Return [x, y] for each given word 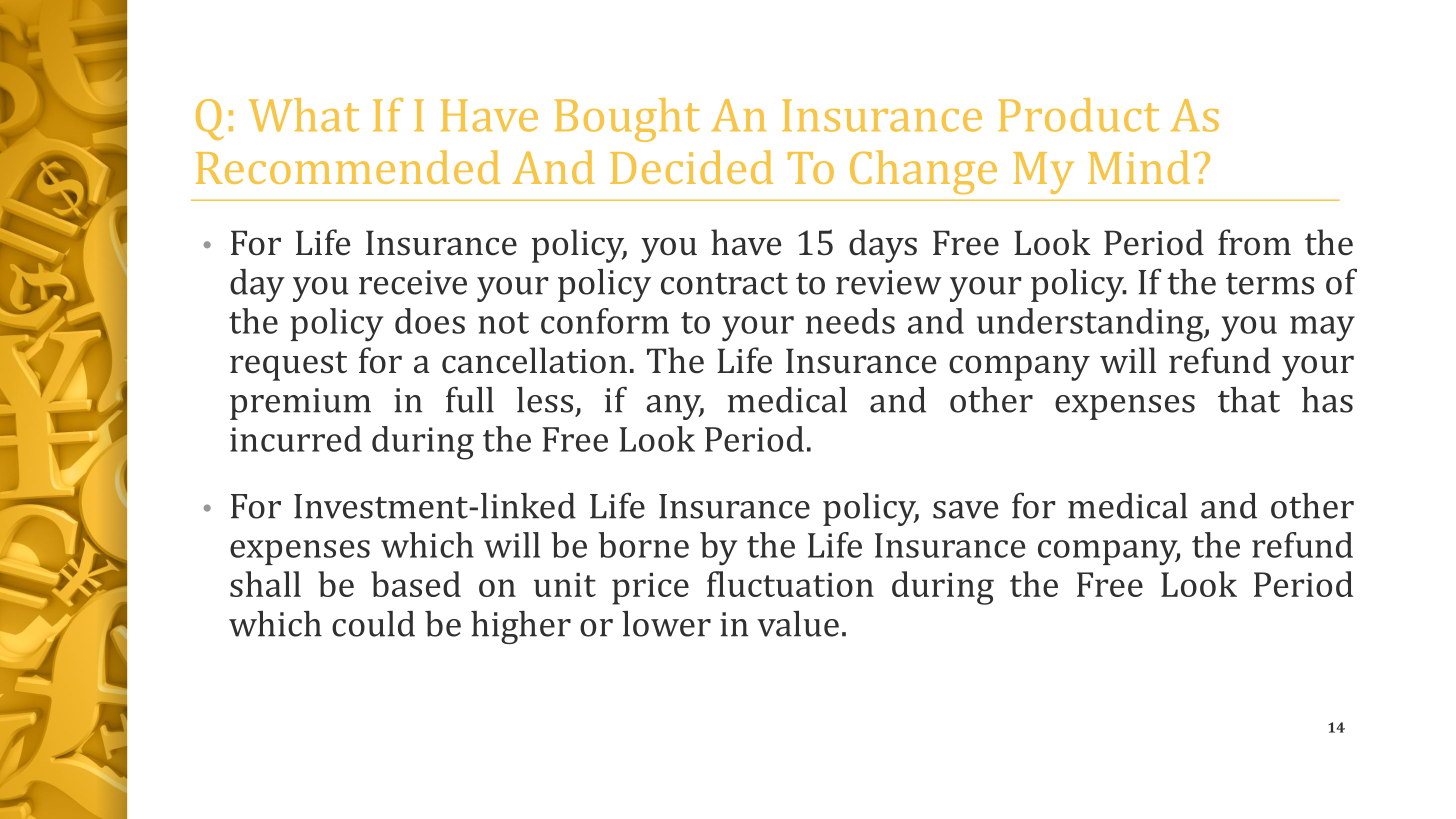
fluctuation [790, 584]
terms [1270, 284]
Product [1078, 115]
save [965, 510]
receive [413, 282]
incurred [296, 439]
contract [724, 284]
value [798, 624]
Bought [627, 120]
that [1249, 400]
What [304, 115]
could [373, 624]
